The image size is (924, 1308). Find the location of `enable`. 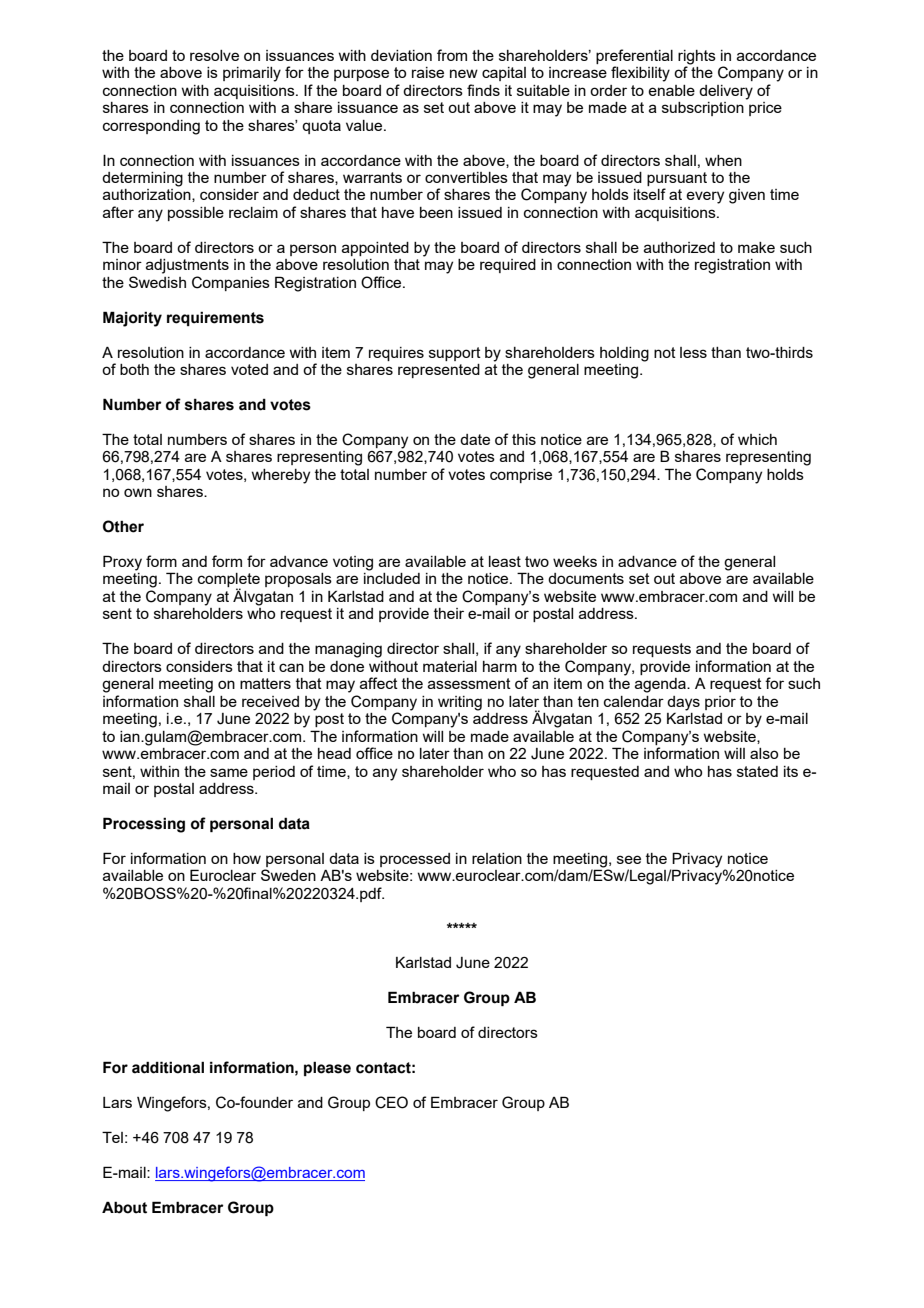

enable is located at coordinates (671, 90).
